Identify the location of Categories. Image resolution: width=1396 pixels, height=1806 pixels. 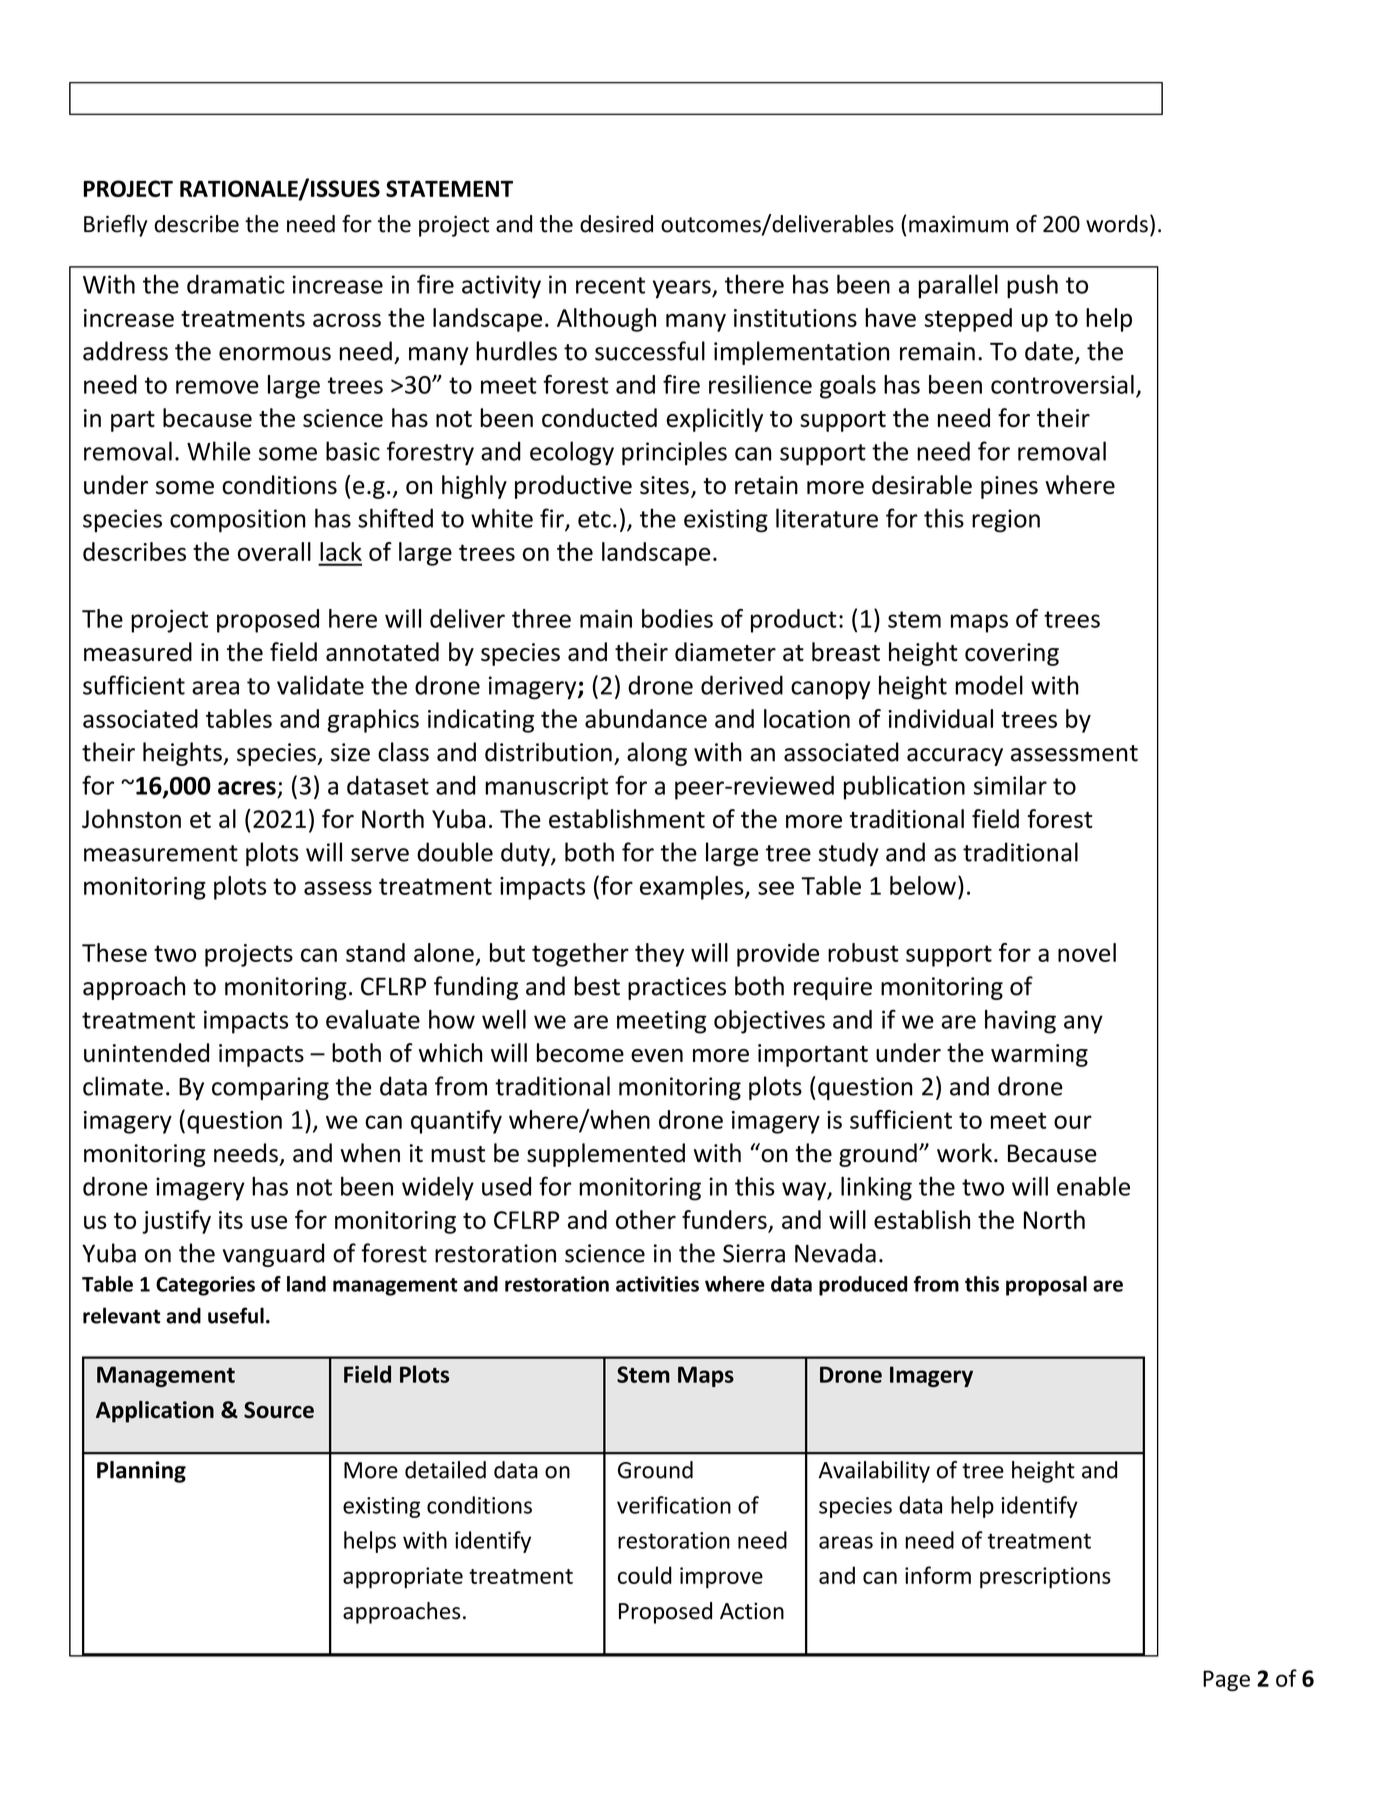
(205, 1286).
